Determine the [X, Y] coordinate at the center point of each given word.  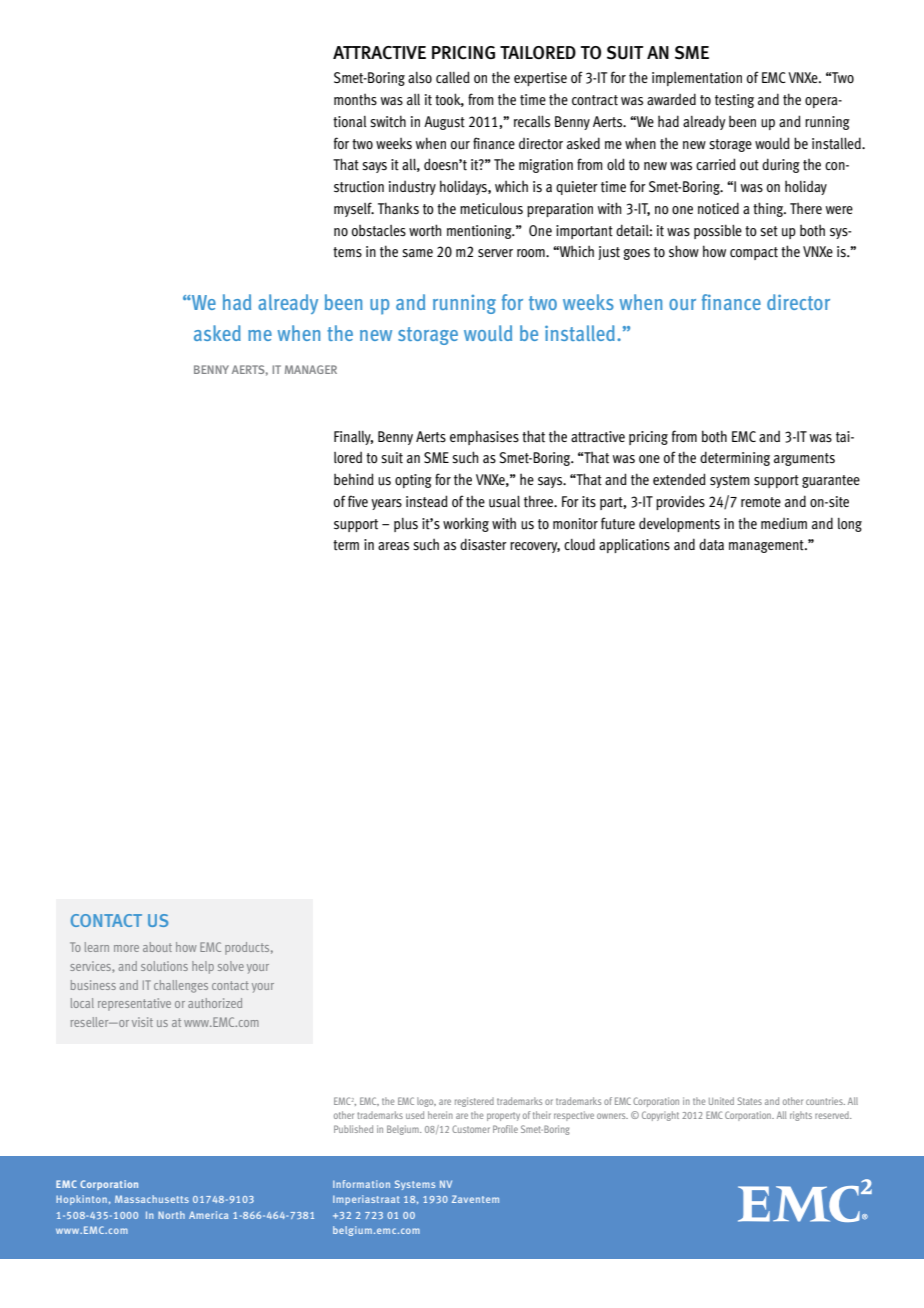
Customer [471, 1129]
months [355, 100]
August [444, 123]
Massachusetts [152, 1199]
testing [734, 101]
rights [801, 1116]
